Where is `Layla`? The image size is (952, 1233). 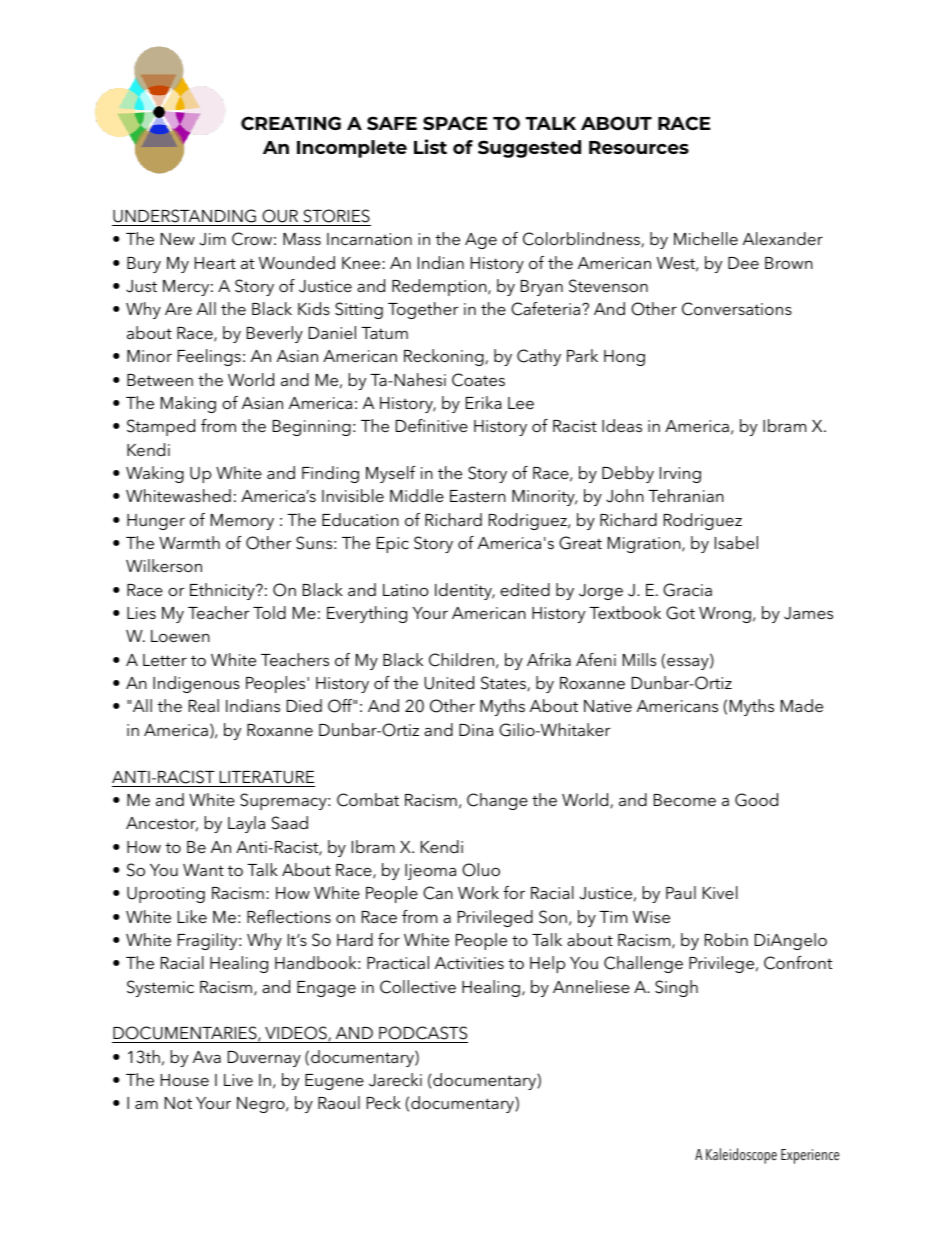 Layla is located at coordinates (246, 824).
